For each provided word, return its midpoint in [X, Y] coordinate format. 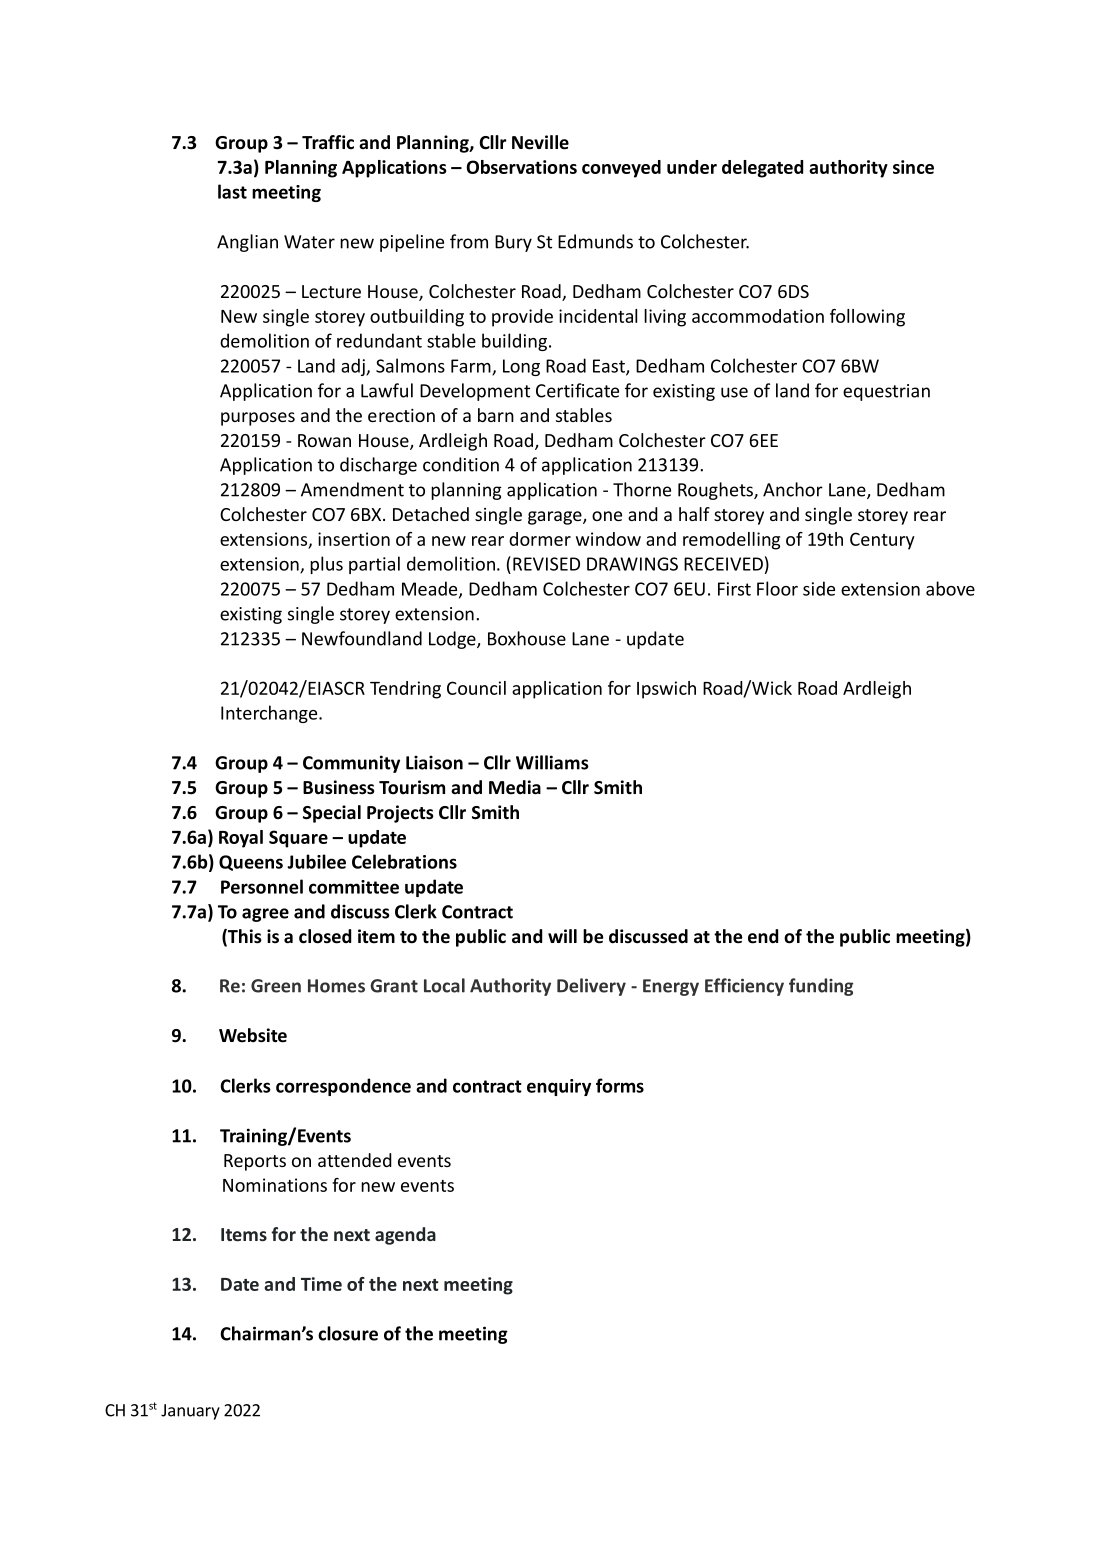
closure [348, 1333]
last [232, 191]
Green [276, 986]
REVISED [546, 564]
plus [326, 565]
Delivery [591, 987]
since [913, 167]
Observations [522, 167]
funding [821, 987]
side [819, 588]
